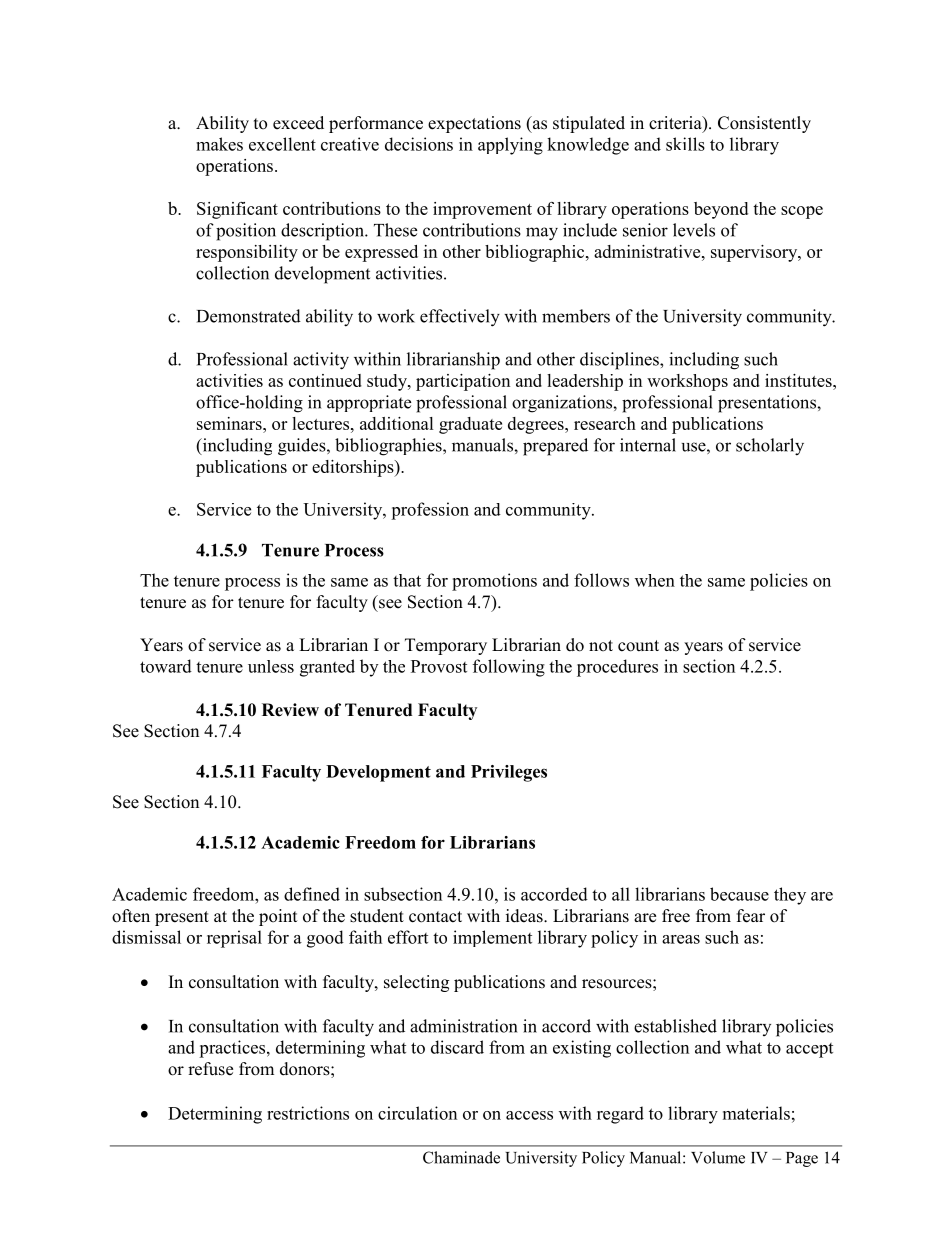  What do you see at coordinates (166, 666) in the page?
I see `toward` at bounding box center [166, 666].
